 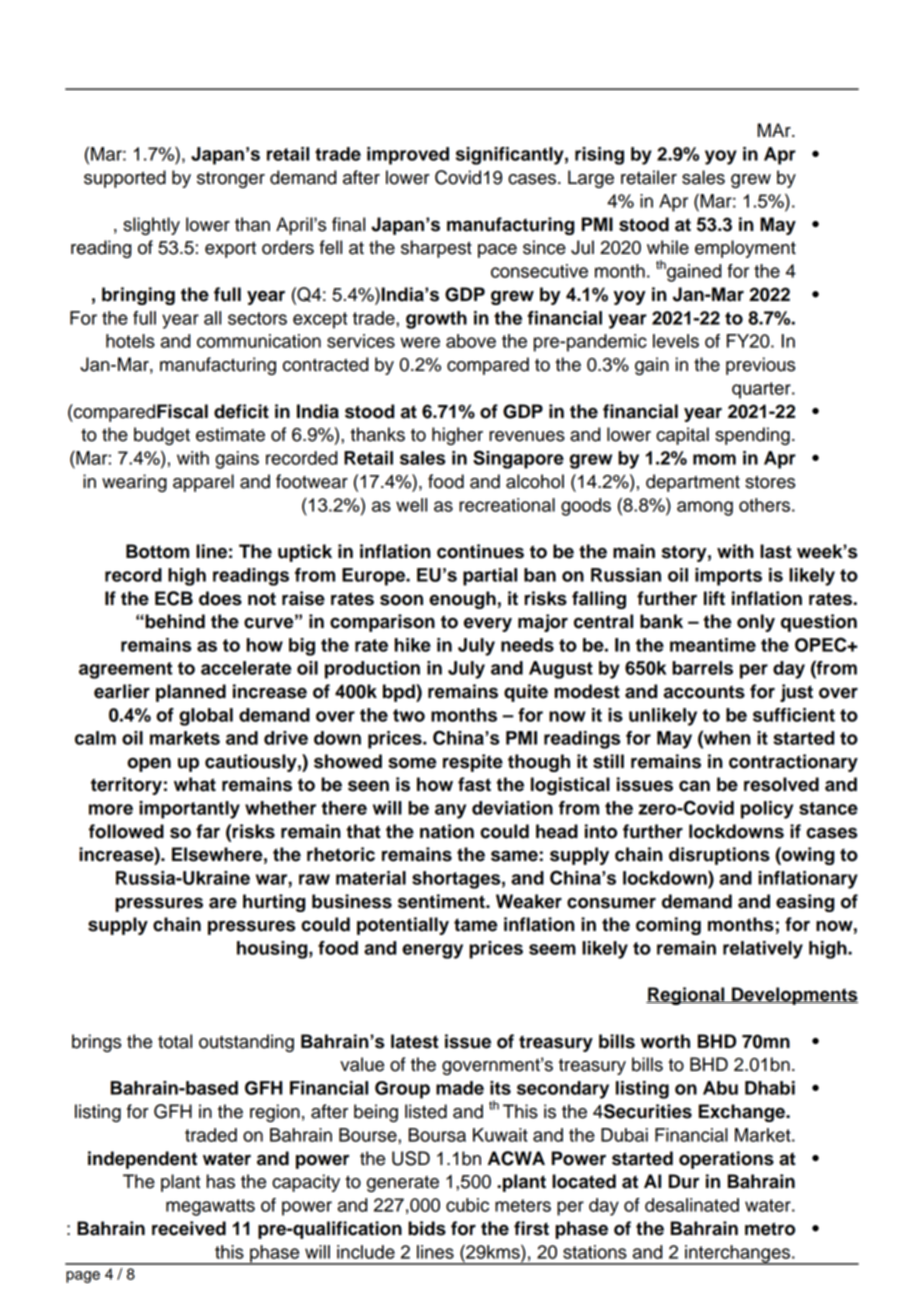 I want to click on policy, so click(x=767, y=810).
